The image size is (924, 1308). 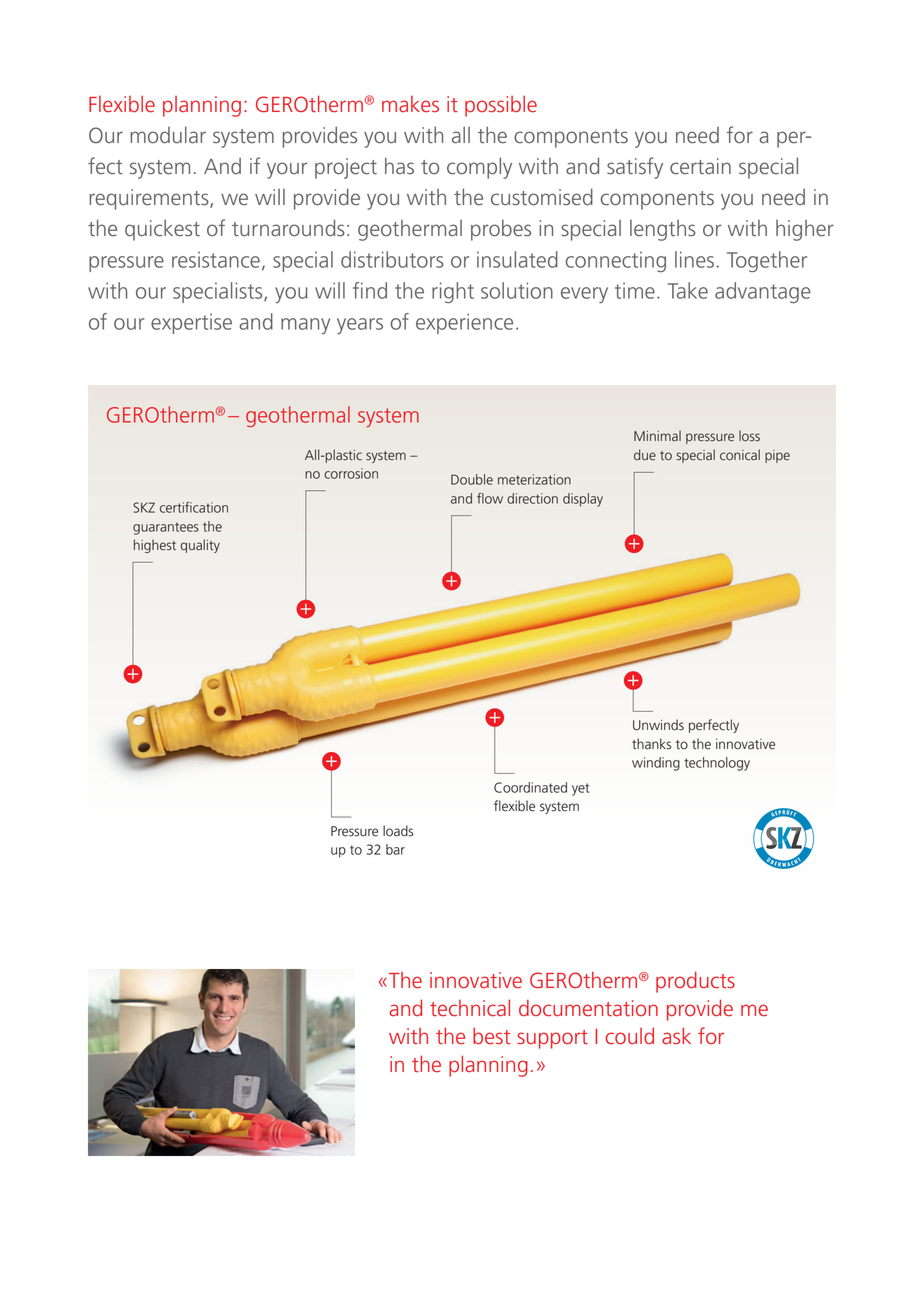 What do you see at coordinates (695, 982) in the screenshot?
I see `products` at bounding box center [695, 982].
